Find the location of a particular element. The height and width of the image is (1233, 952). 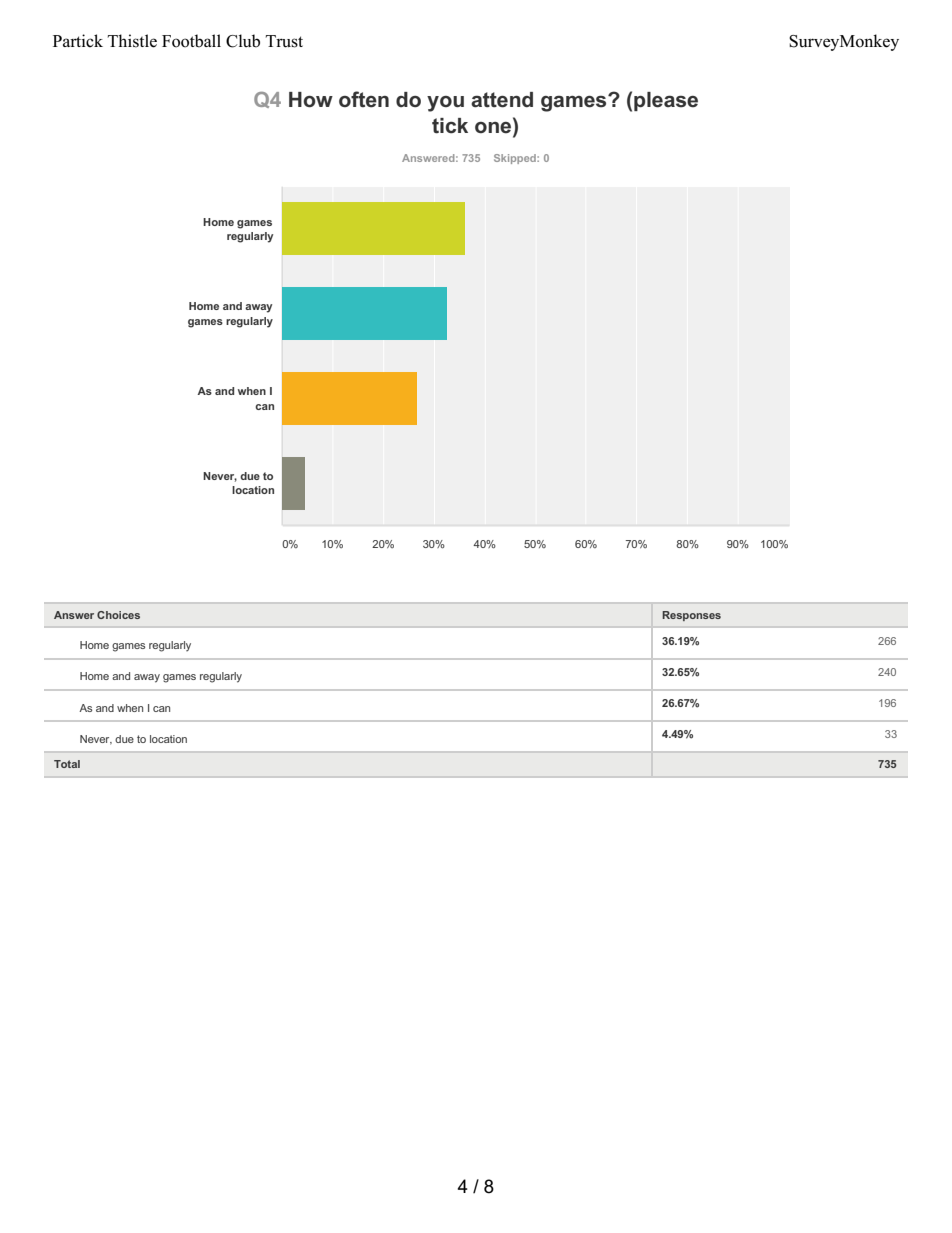

Responses is located at coordinates (691, 616).
